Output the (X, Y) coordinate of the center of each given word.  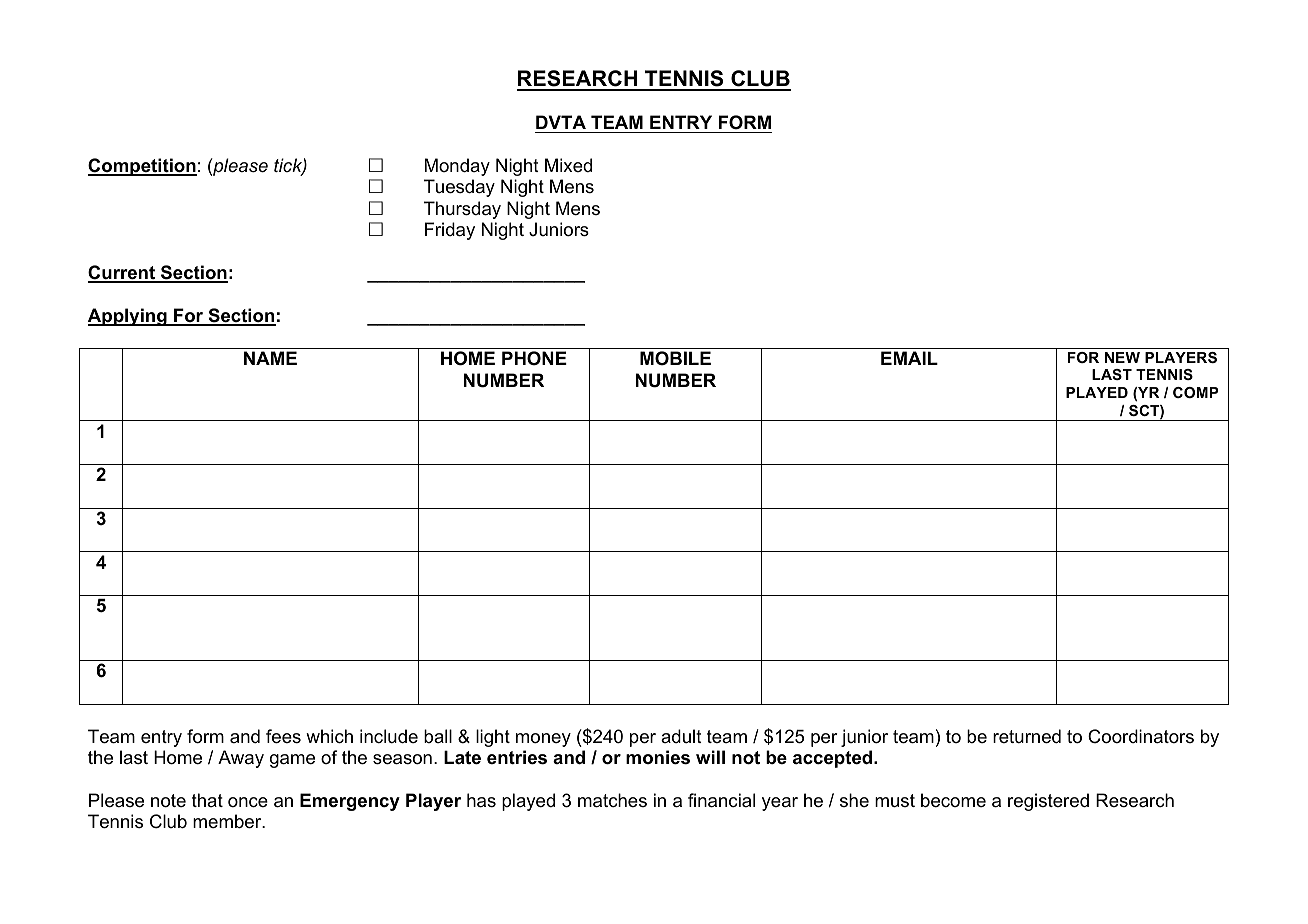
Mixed (568, 165)
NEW (1122, 357)
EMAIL (909, 358)
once (248, 802)
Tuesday (459, 188)
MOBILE (675, 358)
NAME (270, 358)
